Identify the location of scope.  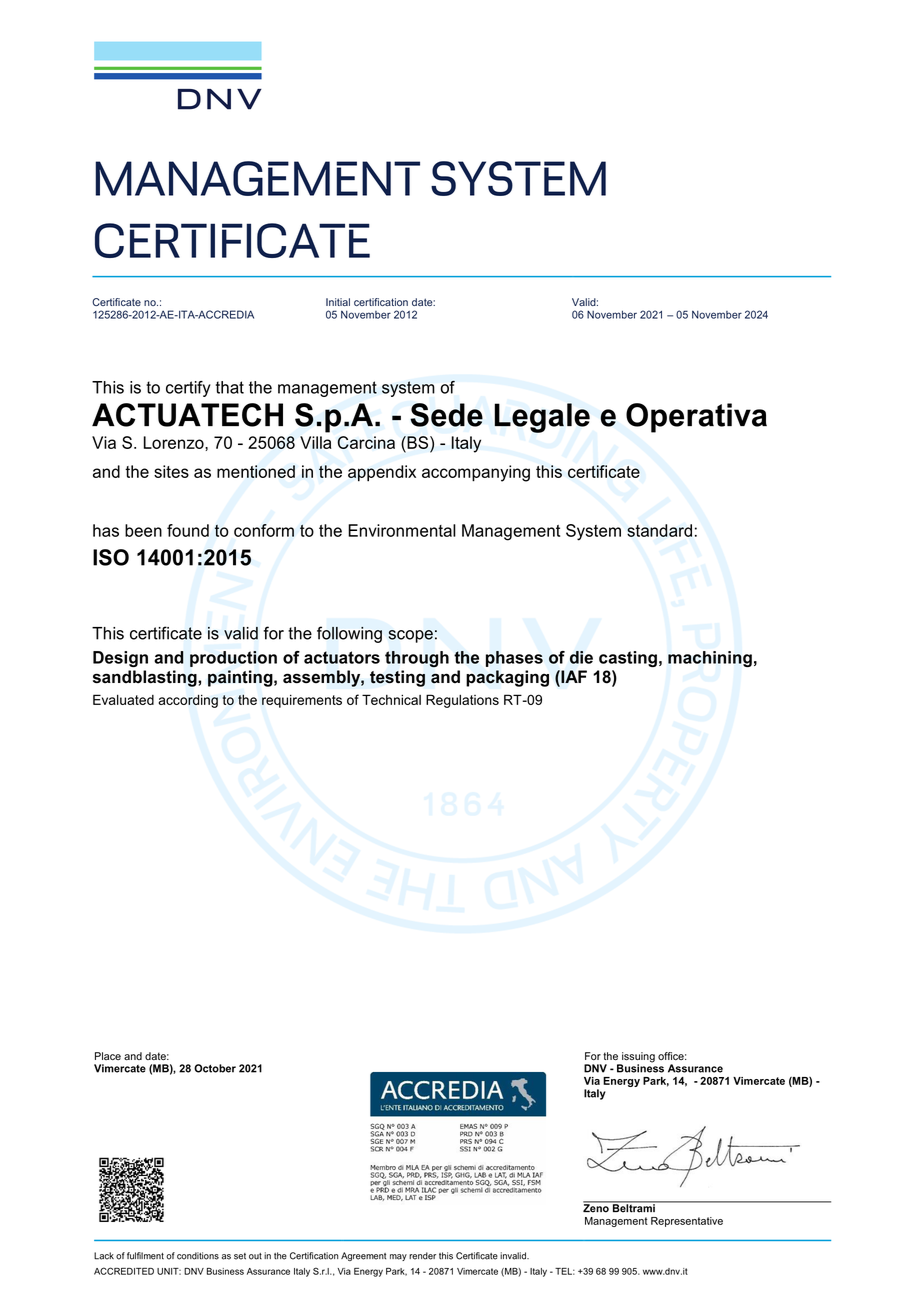
(411, 636).
